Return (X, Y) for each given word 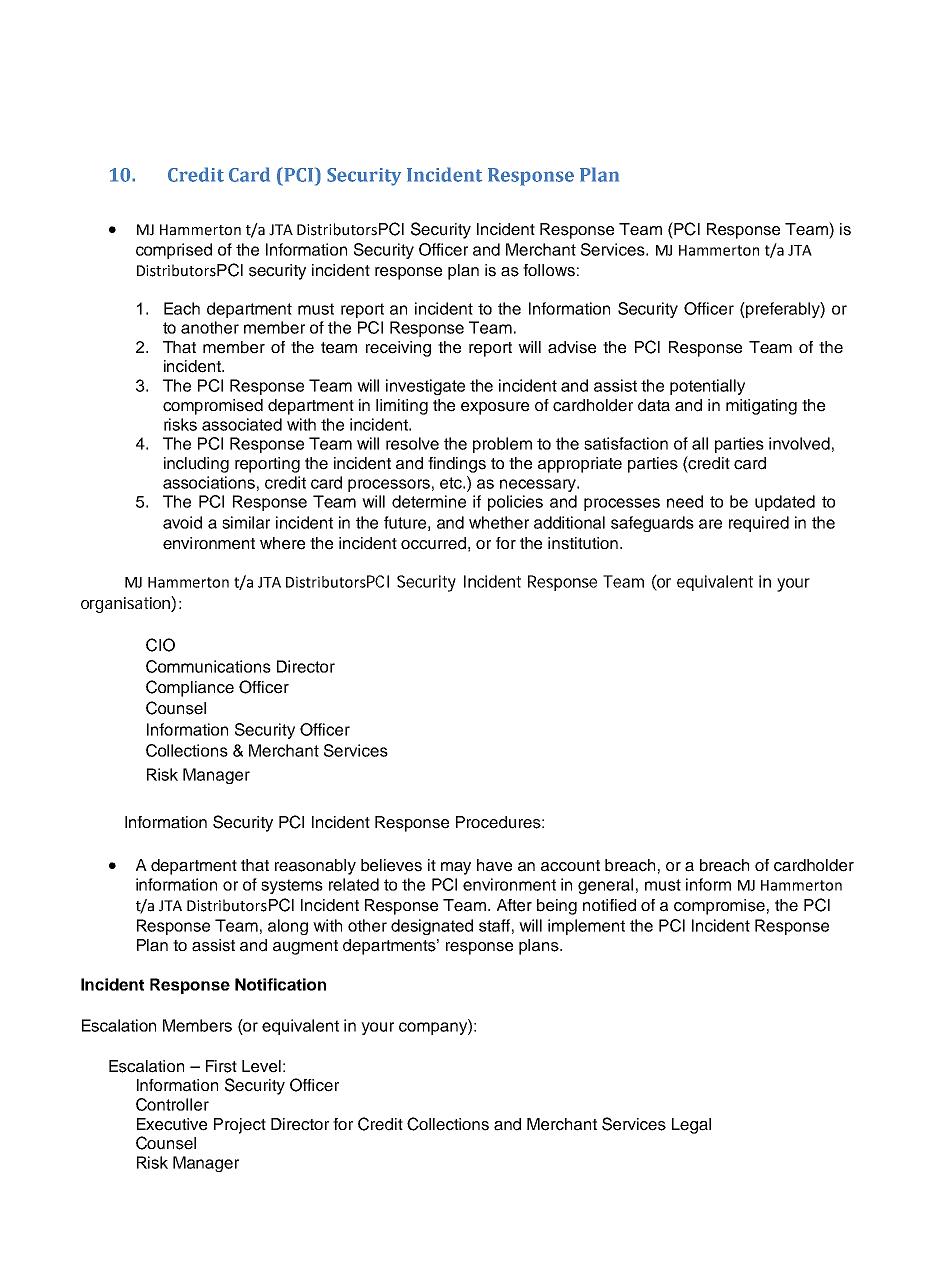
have (494, 865)
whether (499, 522)
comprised (174, 251)
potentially (707, 387)
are (710, 524)
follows (549, 270)
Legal (691, 1126)
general (605, 886)
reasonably (315, 867)
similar (246, 522)
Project (240, 1126)
